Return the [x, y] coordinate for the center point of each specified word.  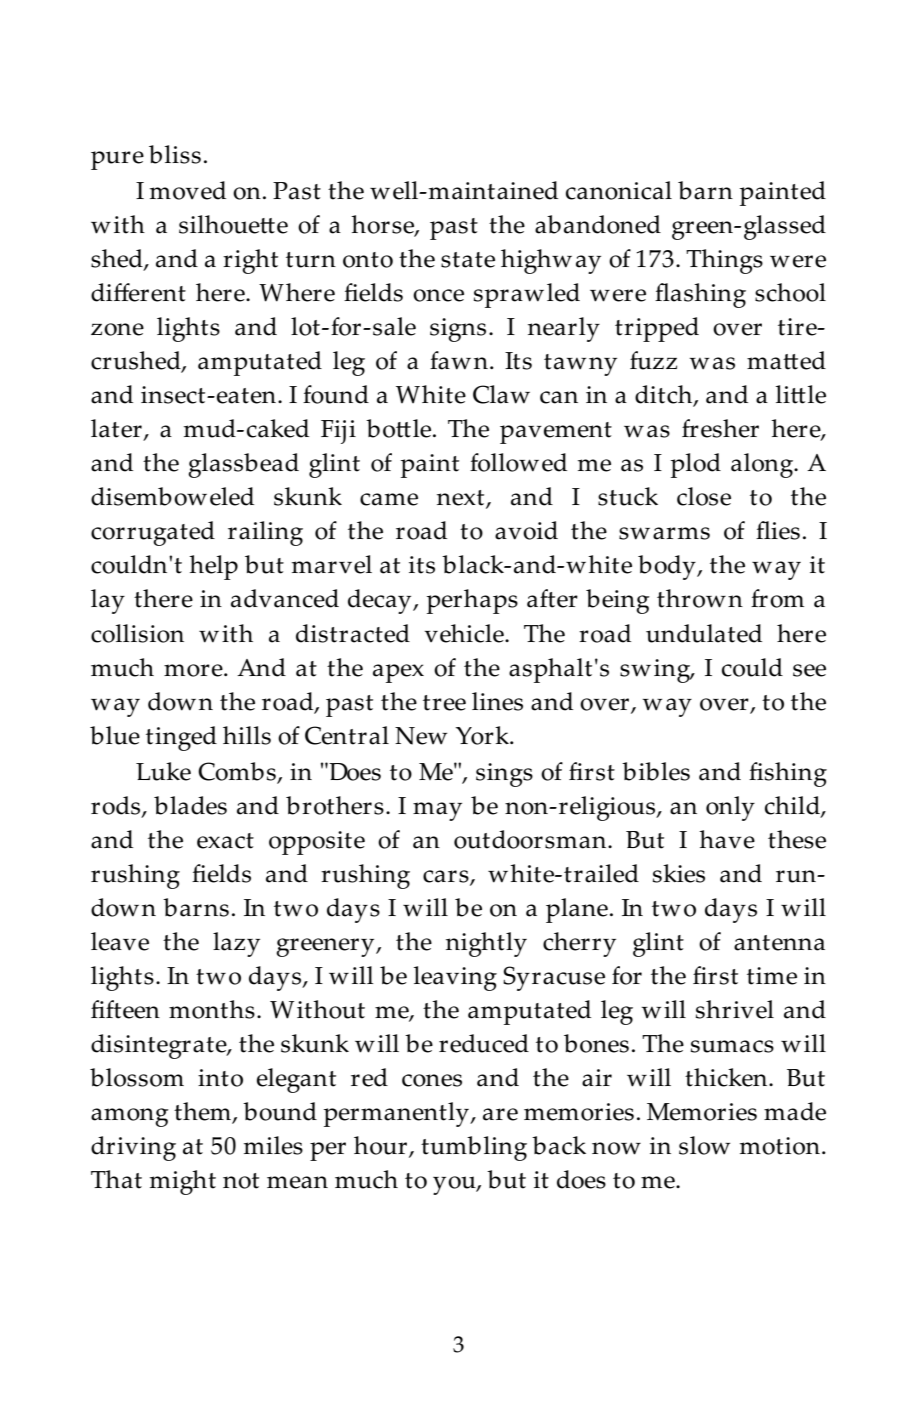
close [704, 496]
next [462, 499]
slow [704, 1145]
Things [724, 261]
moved [188, 190]
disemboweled [172, 496]
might [183, 1182]
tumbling [474, 1148]
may [437, 811]
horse [383, 225]
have [727, 839]
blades [190, 805]
